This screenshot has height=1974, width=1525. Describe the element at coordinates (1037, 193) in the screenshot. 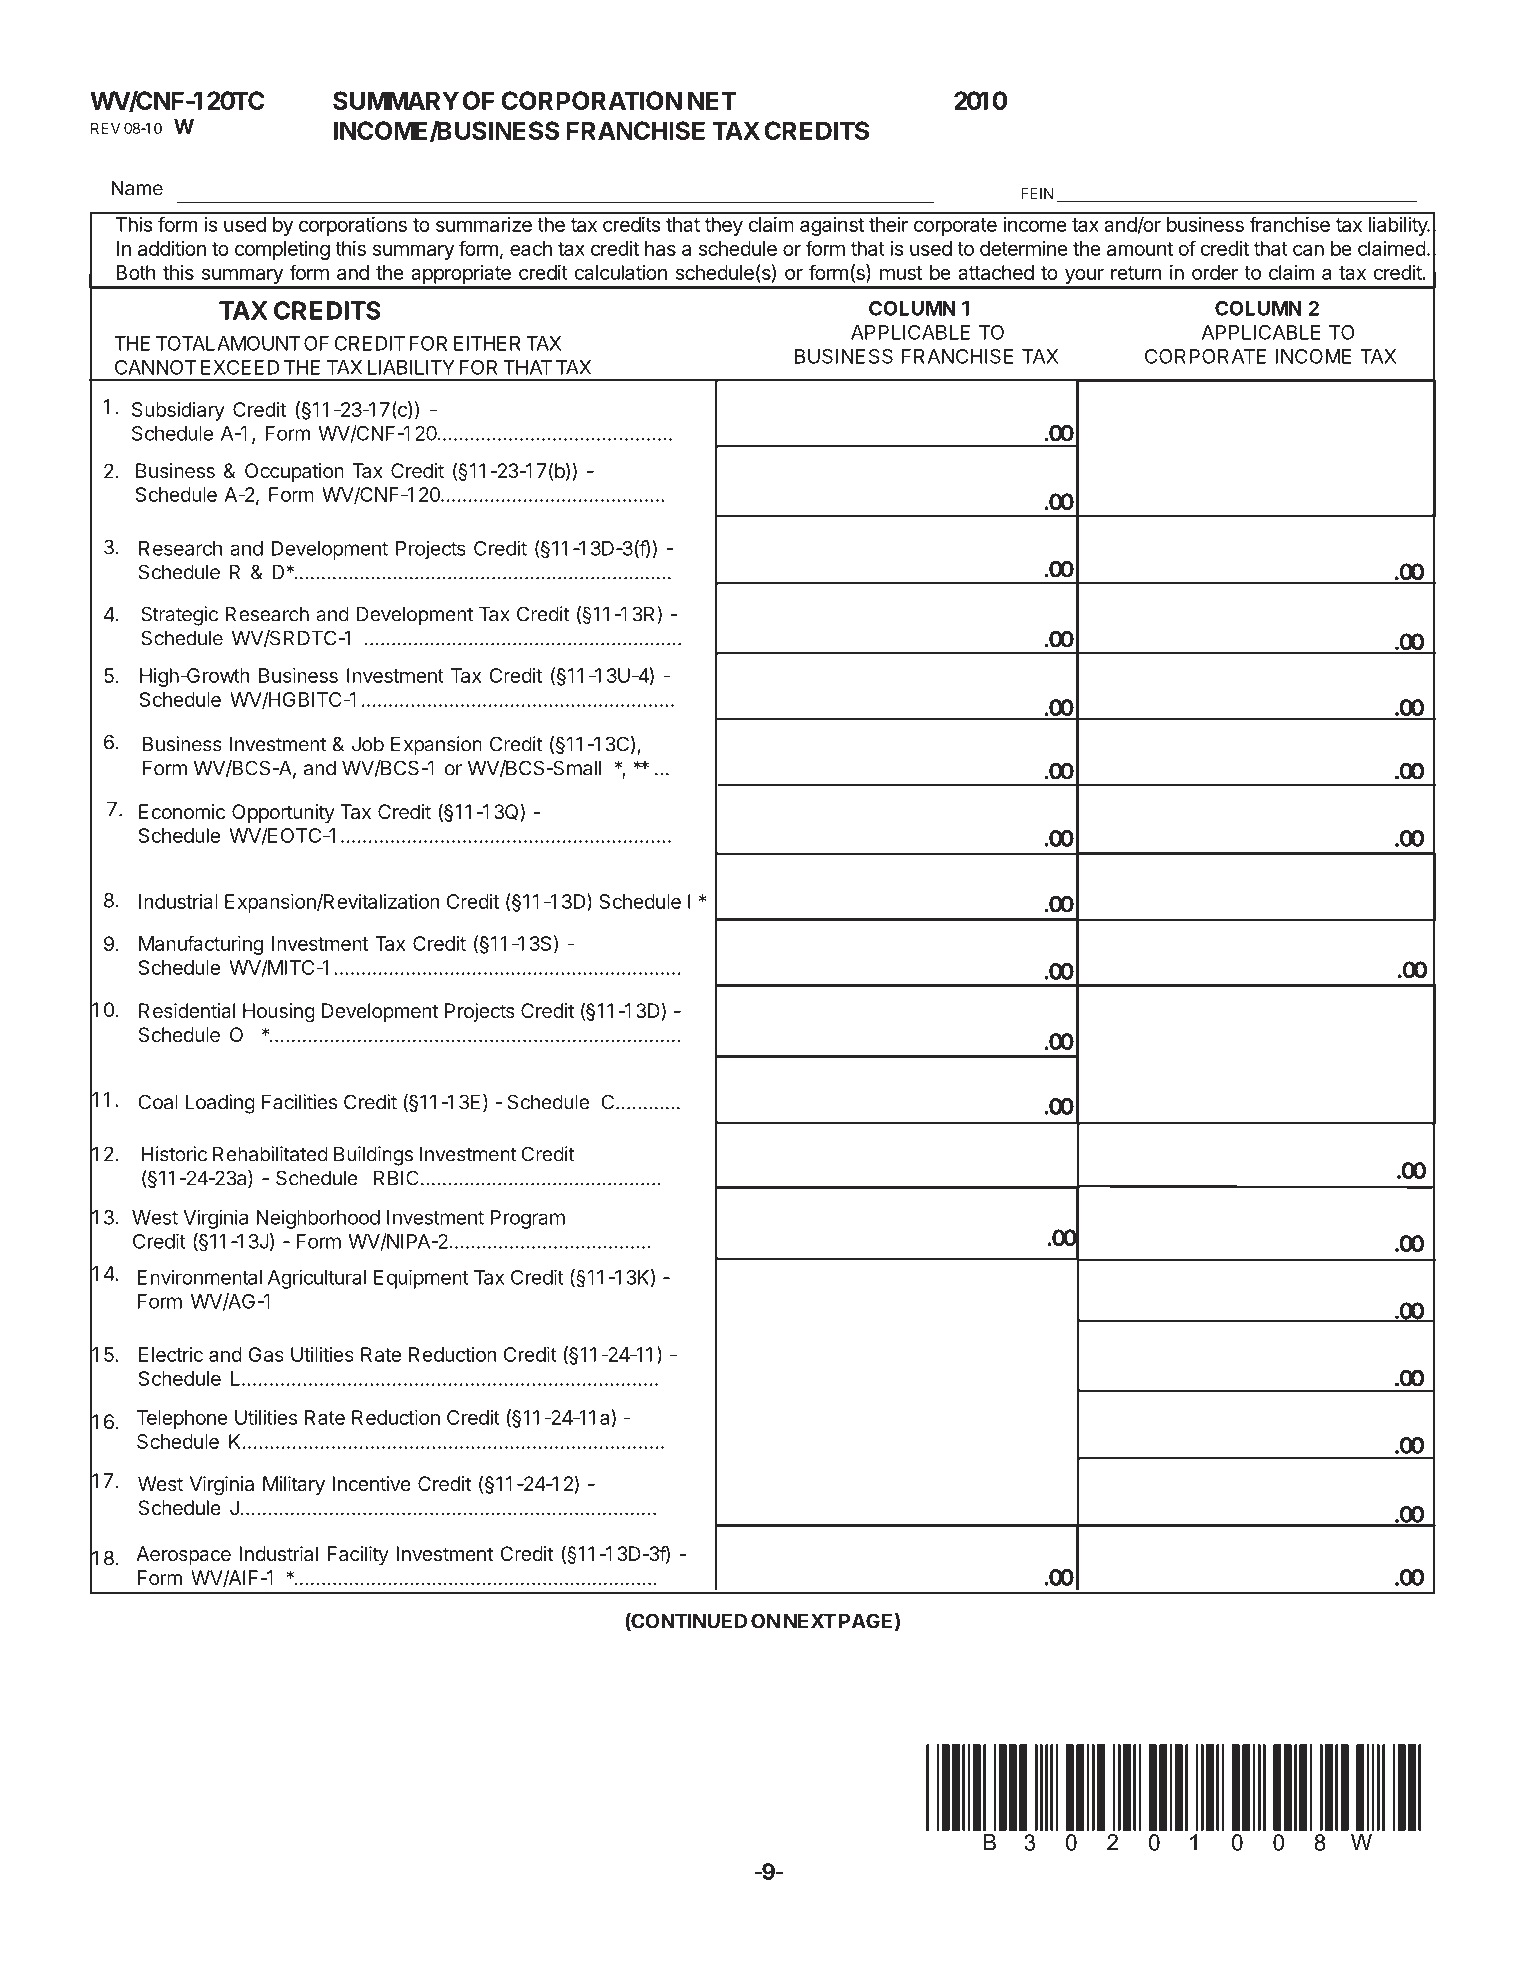

I see `FEIN` at that location.
